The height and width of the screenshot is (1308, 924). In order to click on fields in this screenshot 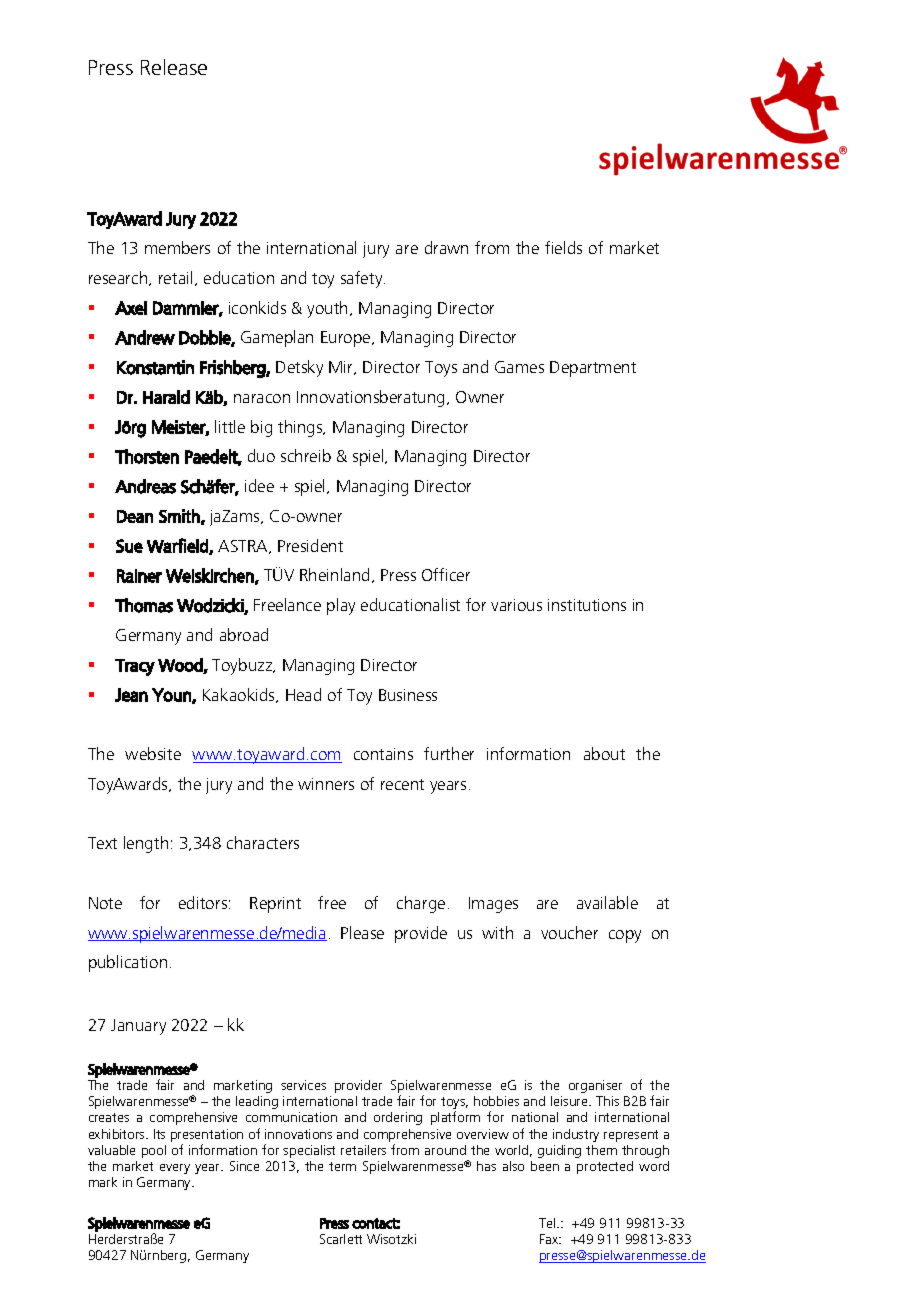, I will do `click(563, 247)`.
